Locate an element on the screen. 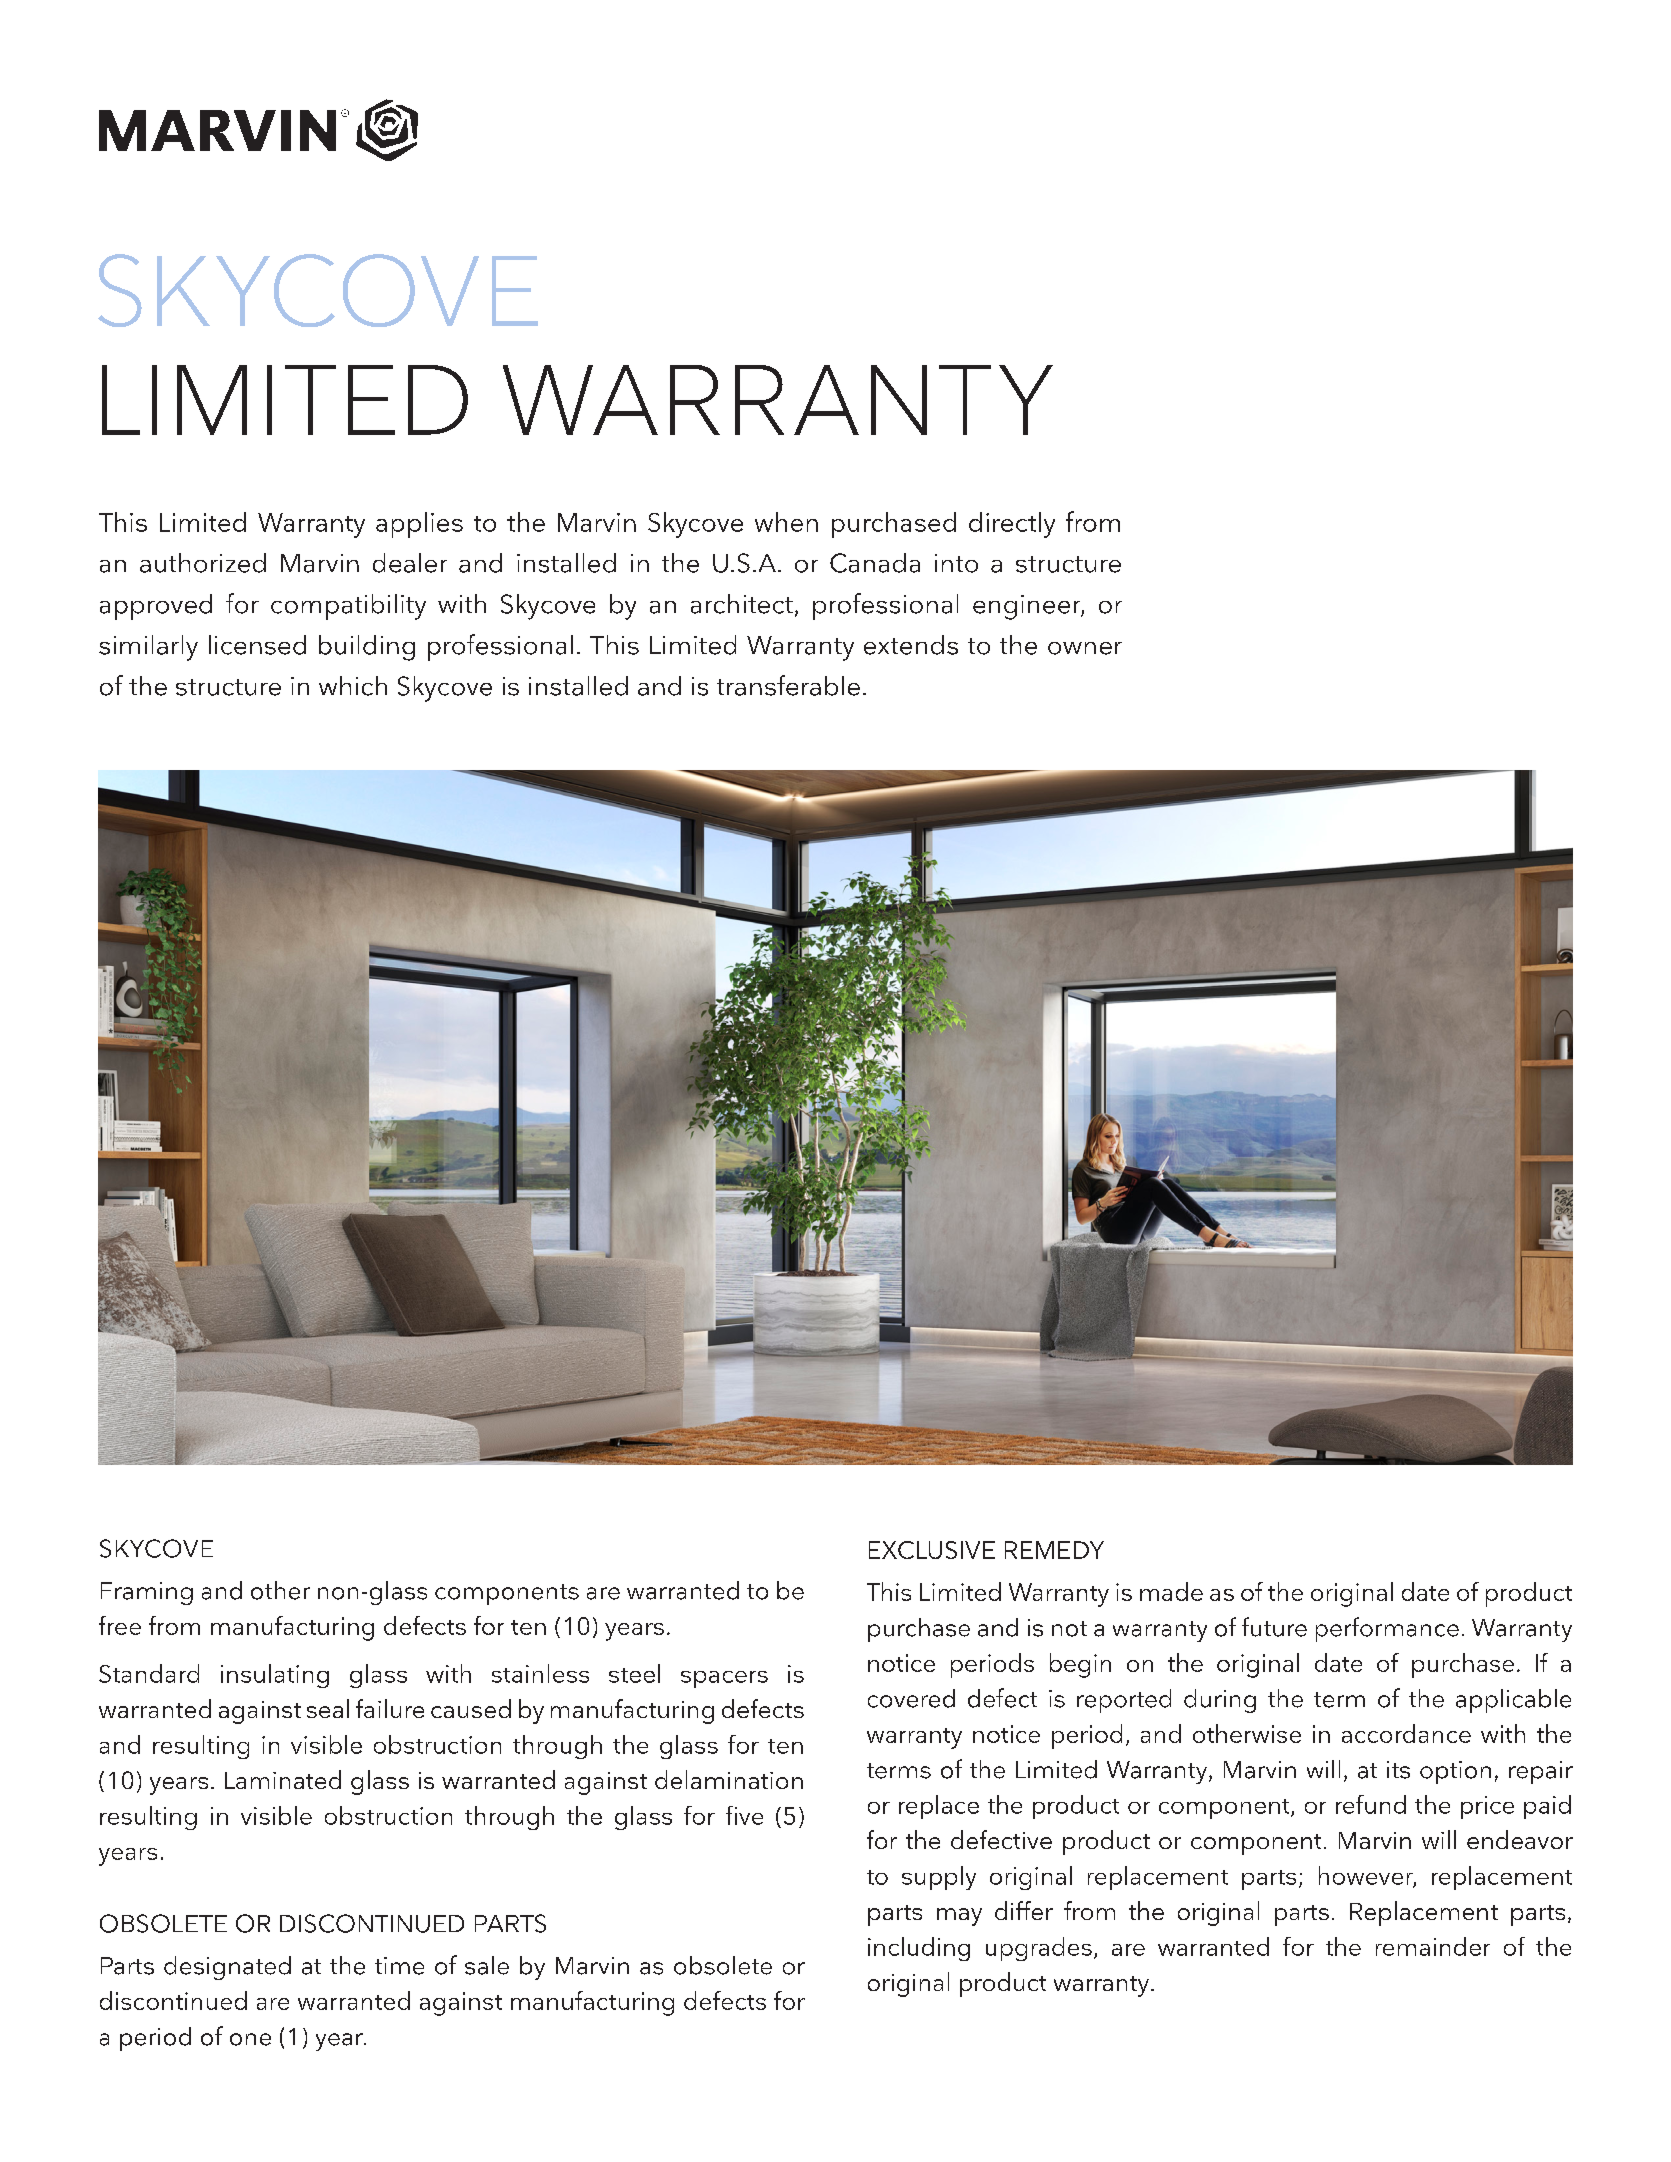 The height and width of the screenshot is (2162, 1671). REMEDY is located at coordinates (1054, 1550).
